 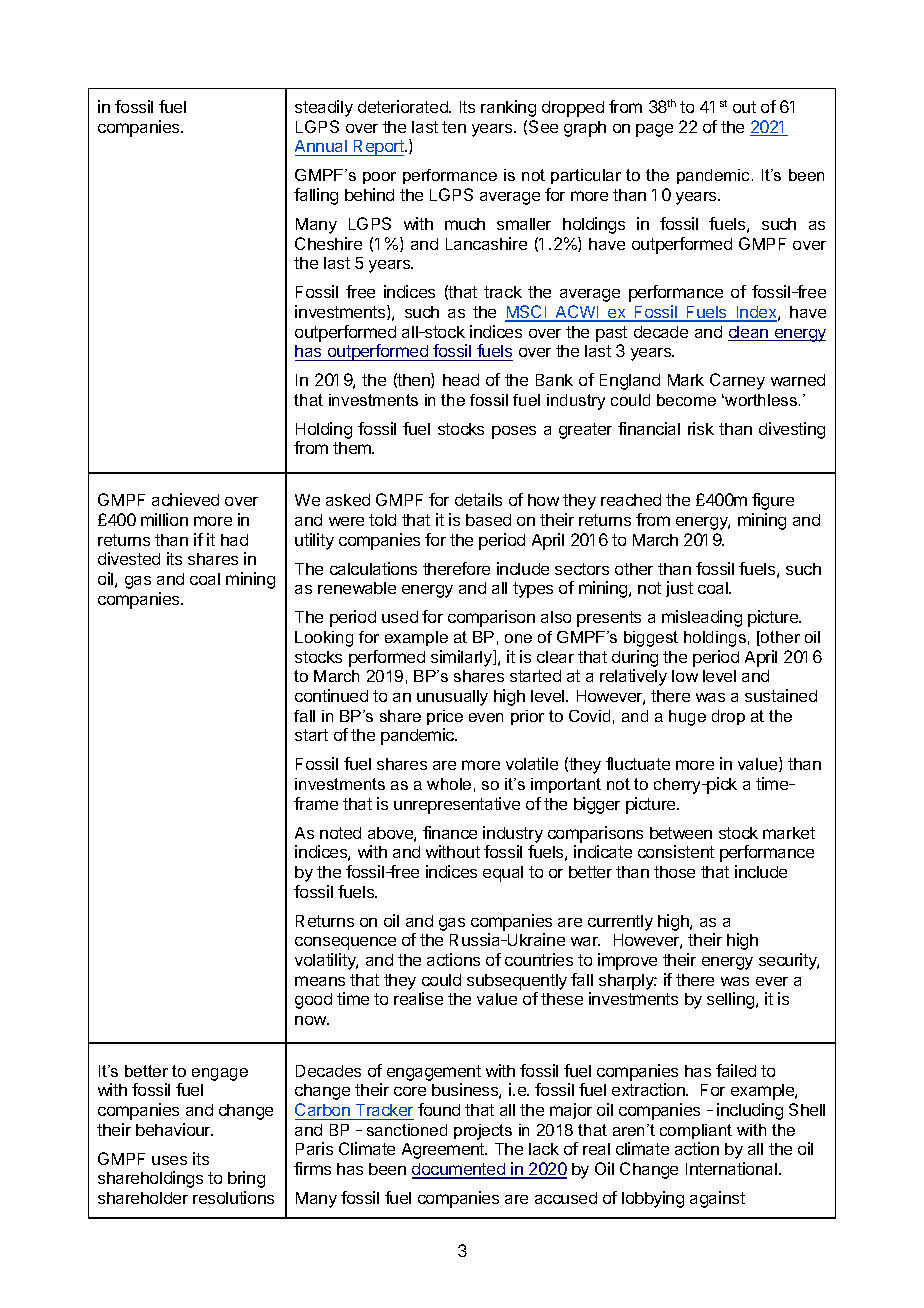 What do you see at coordinates (322, 148) in the screenshot?
I see `Annual` at bounding box center [322, 148].
